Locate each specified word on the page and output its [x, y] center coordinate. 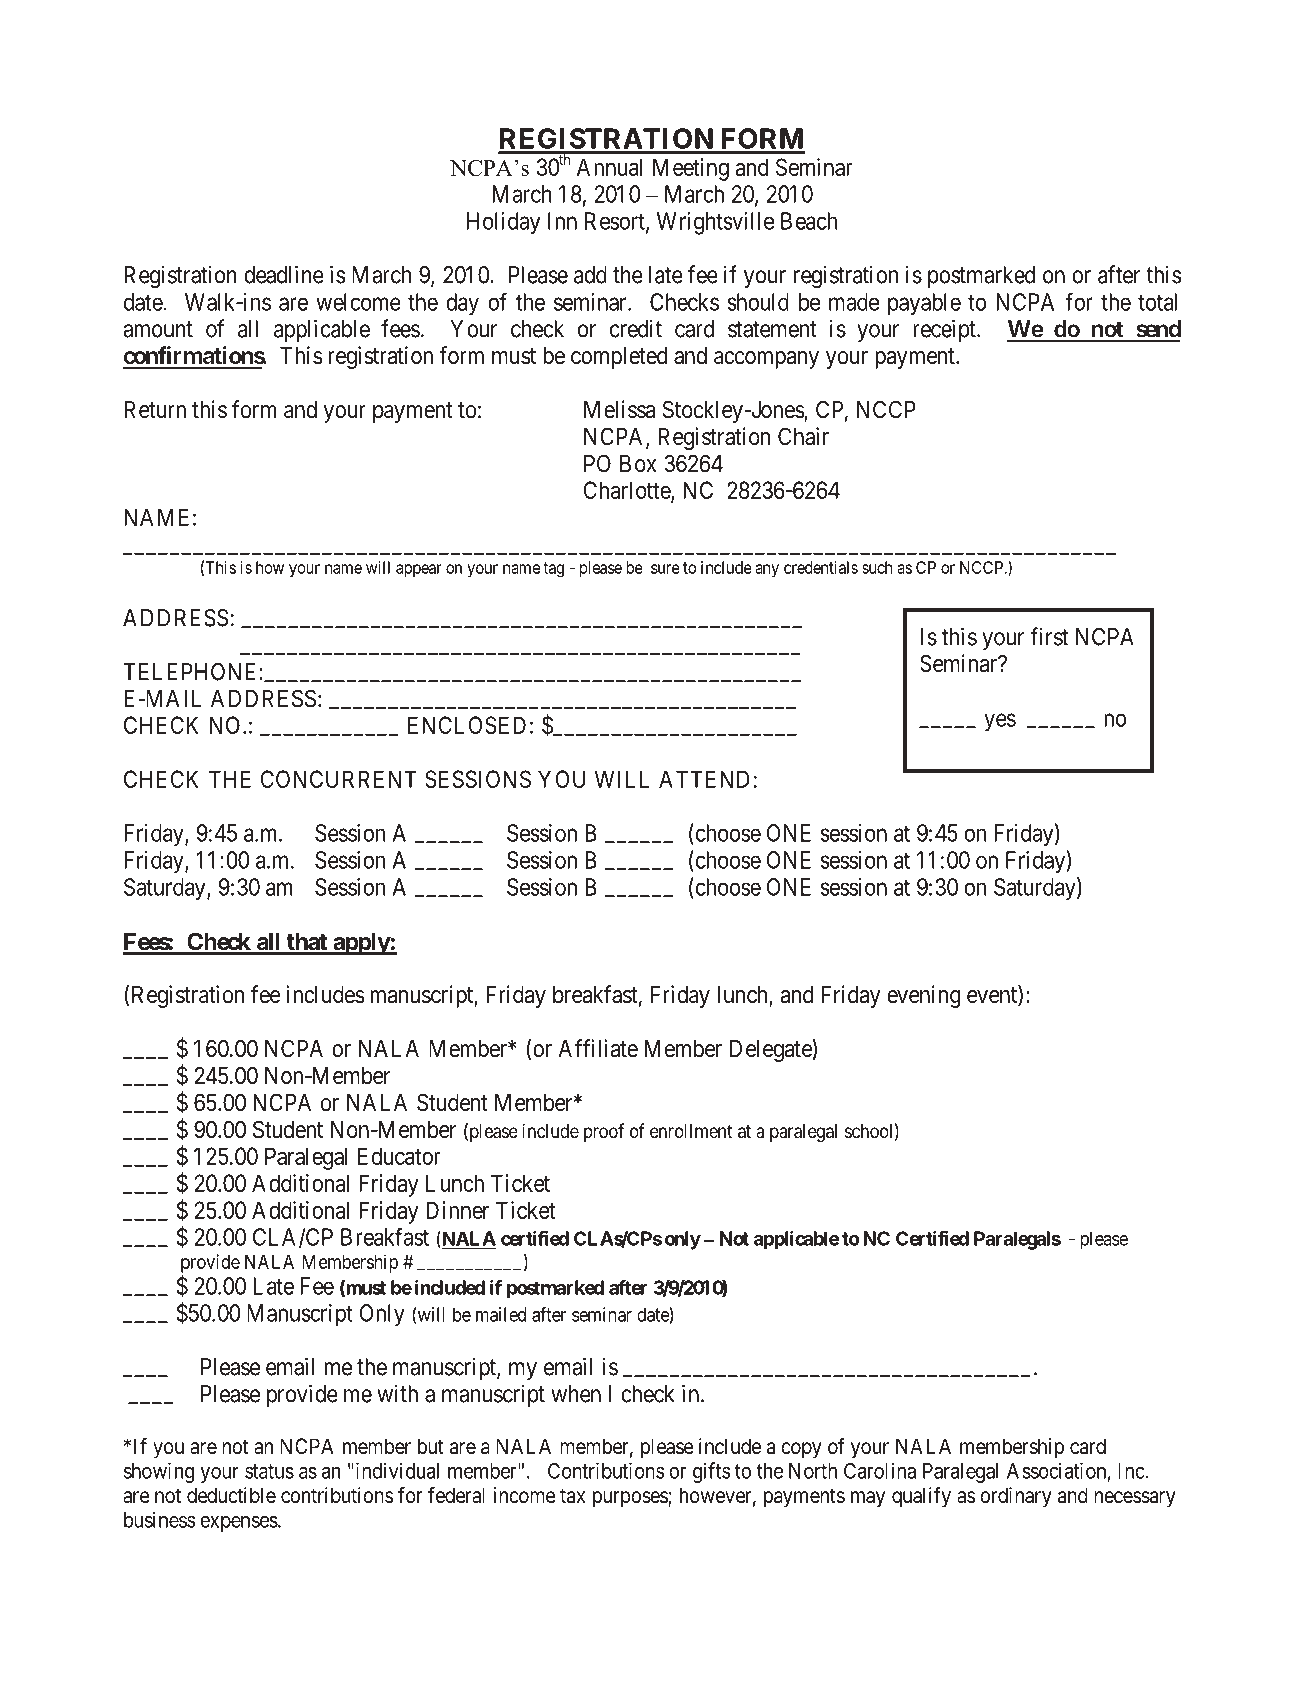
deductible [231, 1495]
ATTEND [704, 779]
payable [924, 304]
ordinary [1016, 1497]
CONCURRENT [338, 779]
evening [923, 996]
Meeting [691, 169]
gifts [711, 1472]
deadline [284, 274]
